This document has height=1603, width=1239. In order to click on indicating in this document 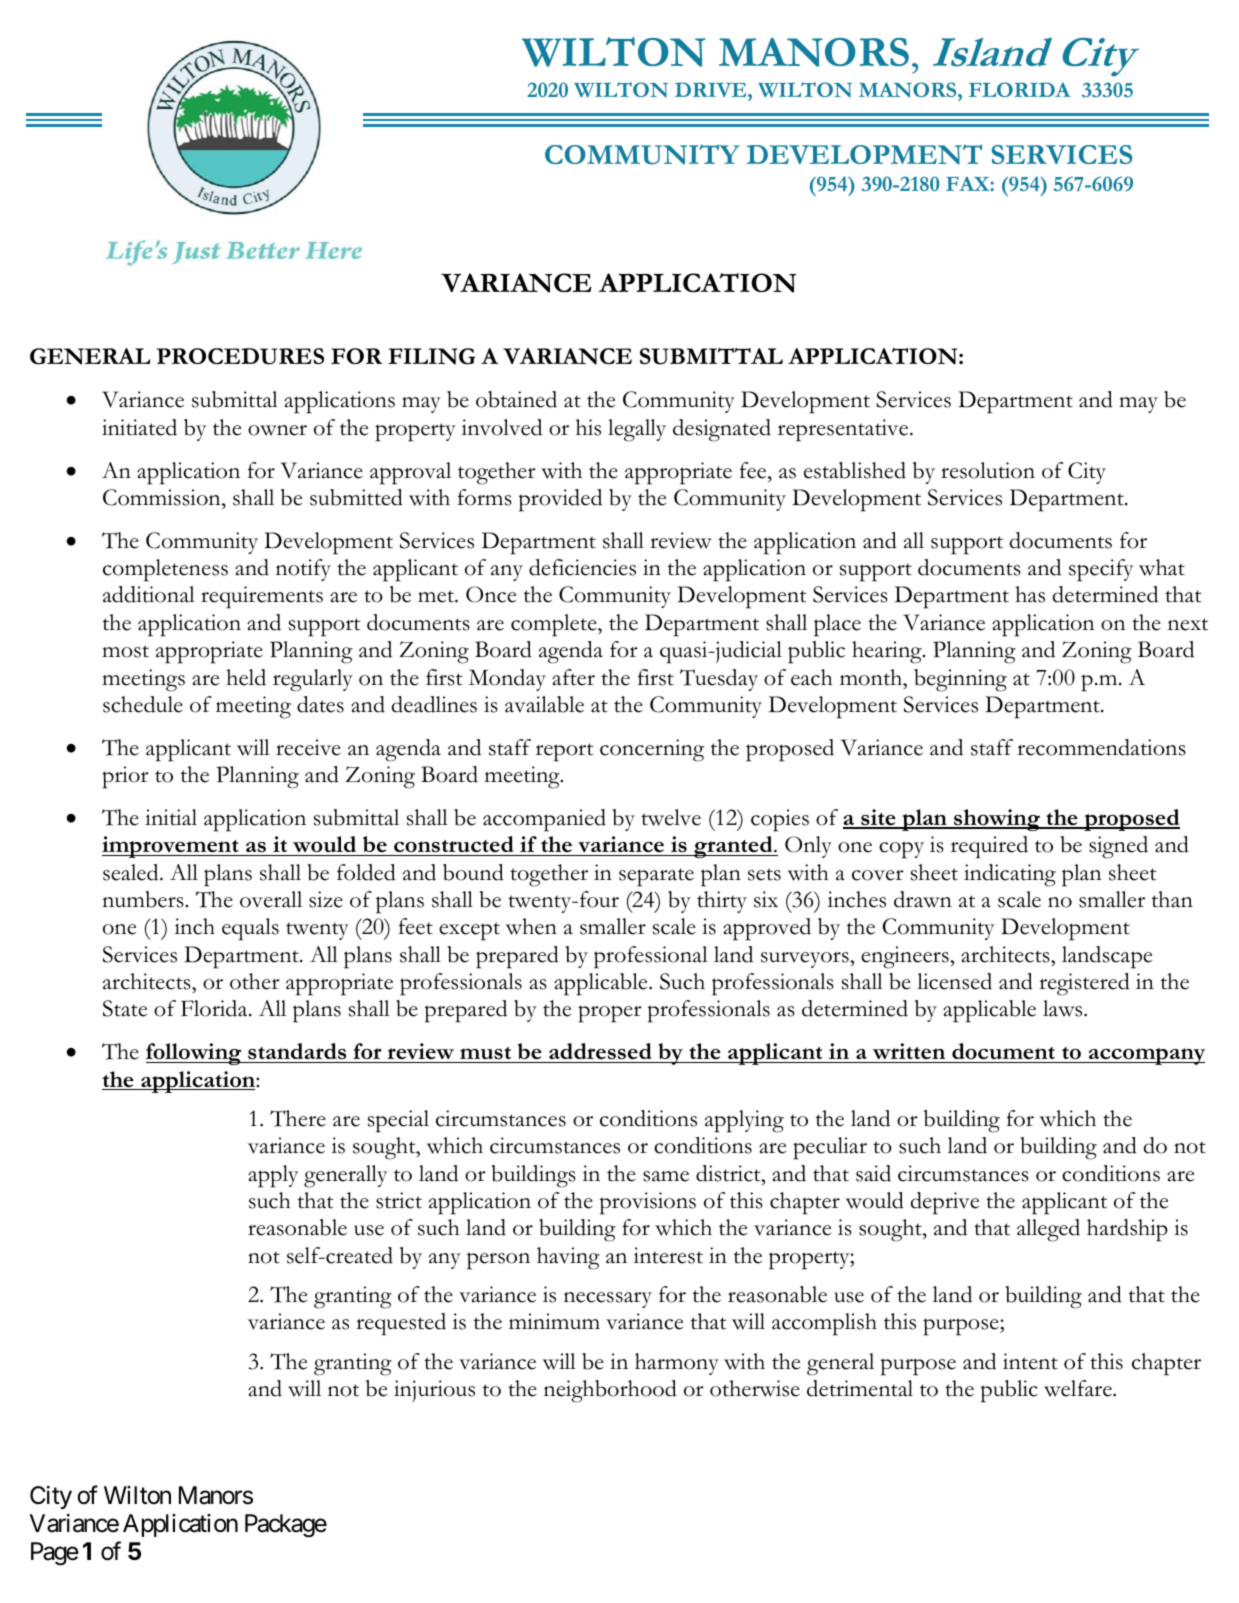, I will do `click(1010, 875)`.
